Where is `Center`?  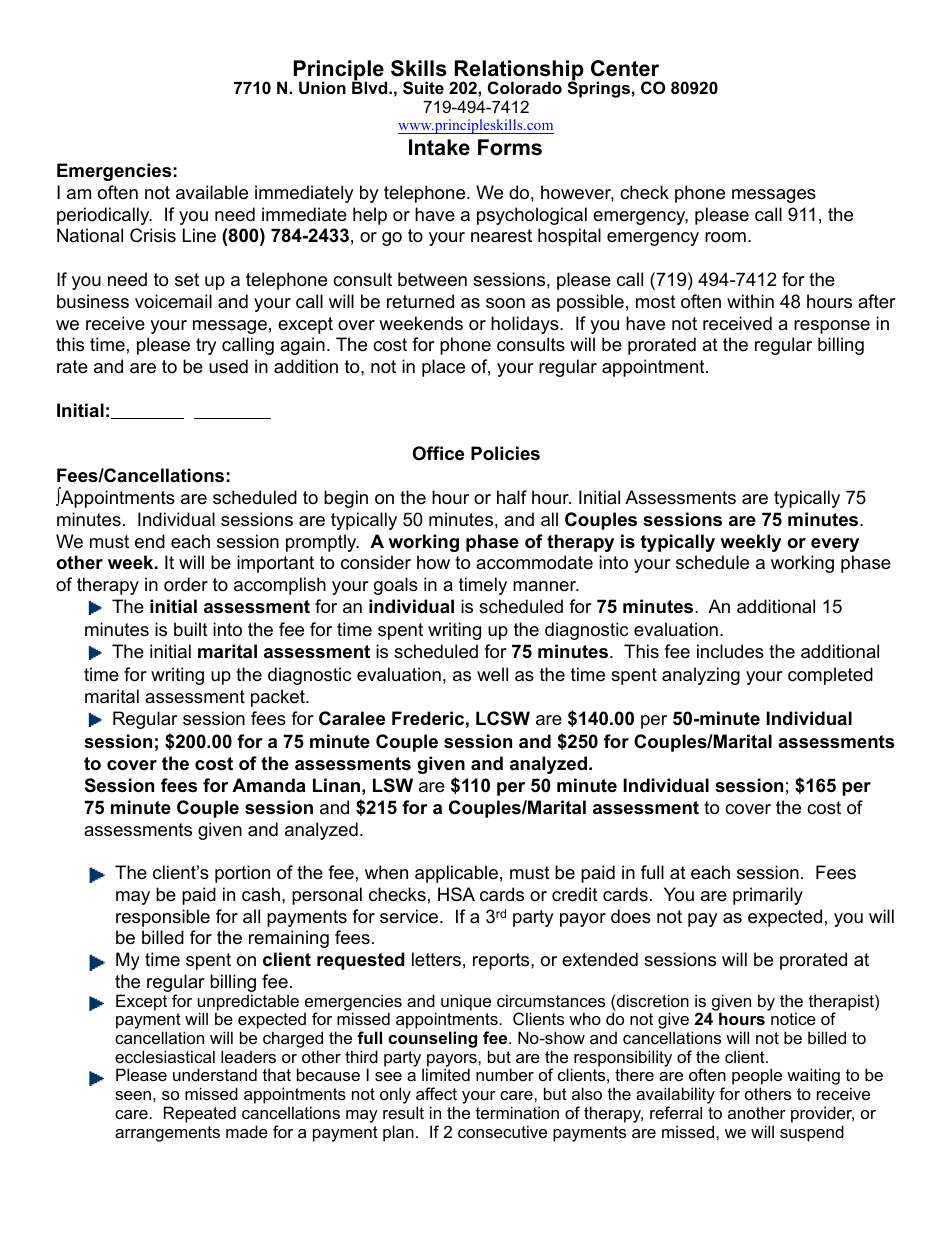 Center is located at coordinates (625, 68).
